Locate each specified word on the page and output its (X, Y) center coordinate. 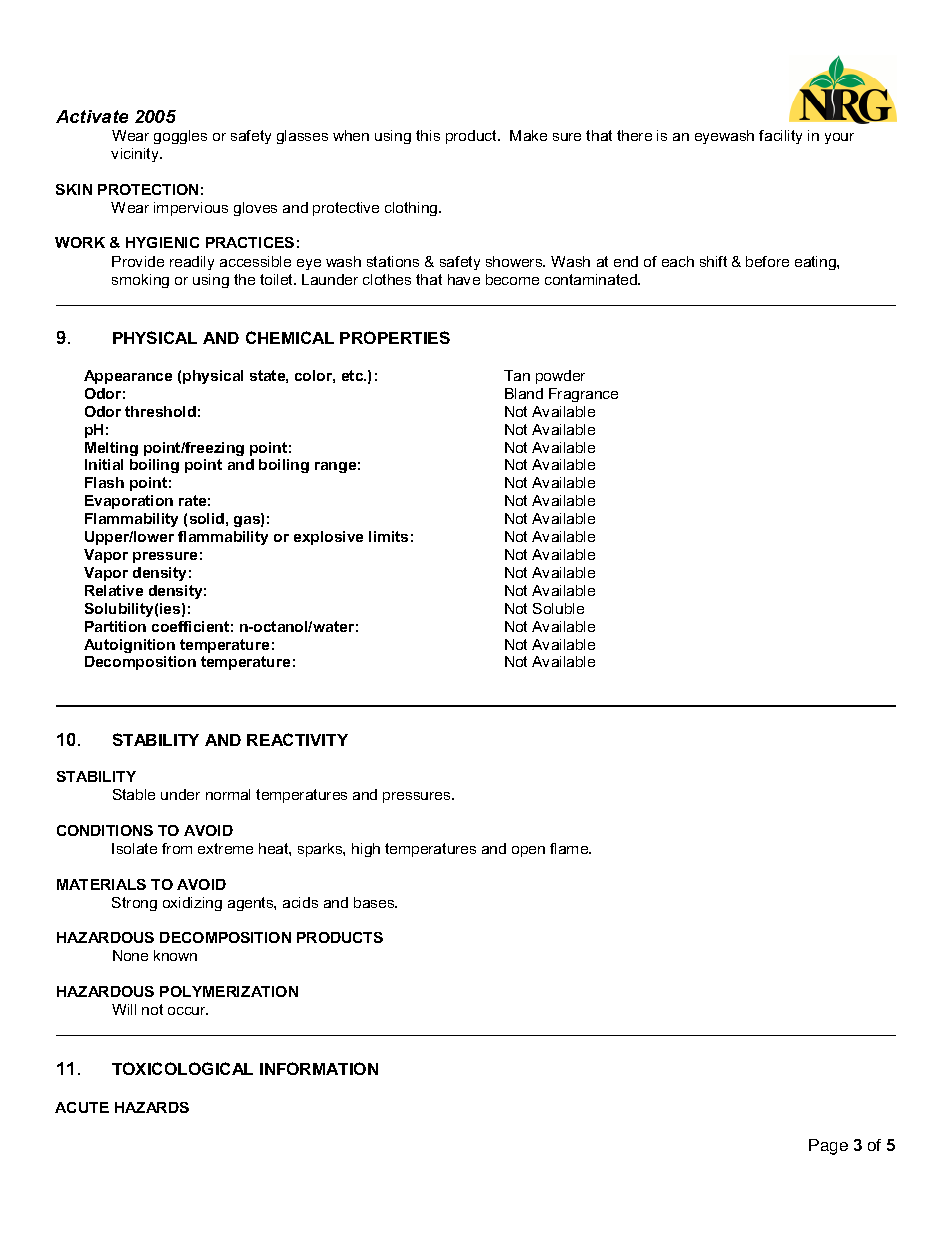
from (177, 848)
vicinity (136, 155)
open (528, 851)
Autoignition (129, 646)
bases (375, 902)
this (428, 135)
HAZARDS (152, 1107)
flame (570, 848)
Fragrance (583, 395)
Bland (524, 393)
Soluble (558, 608)
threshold (160, 411)
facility (780, 137)
